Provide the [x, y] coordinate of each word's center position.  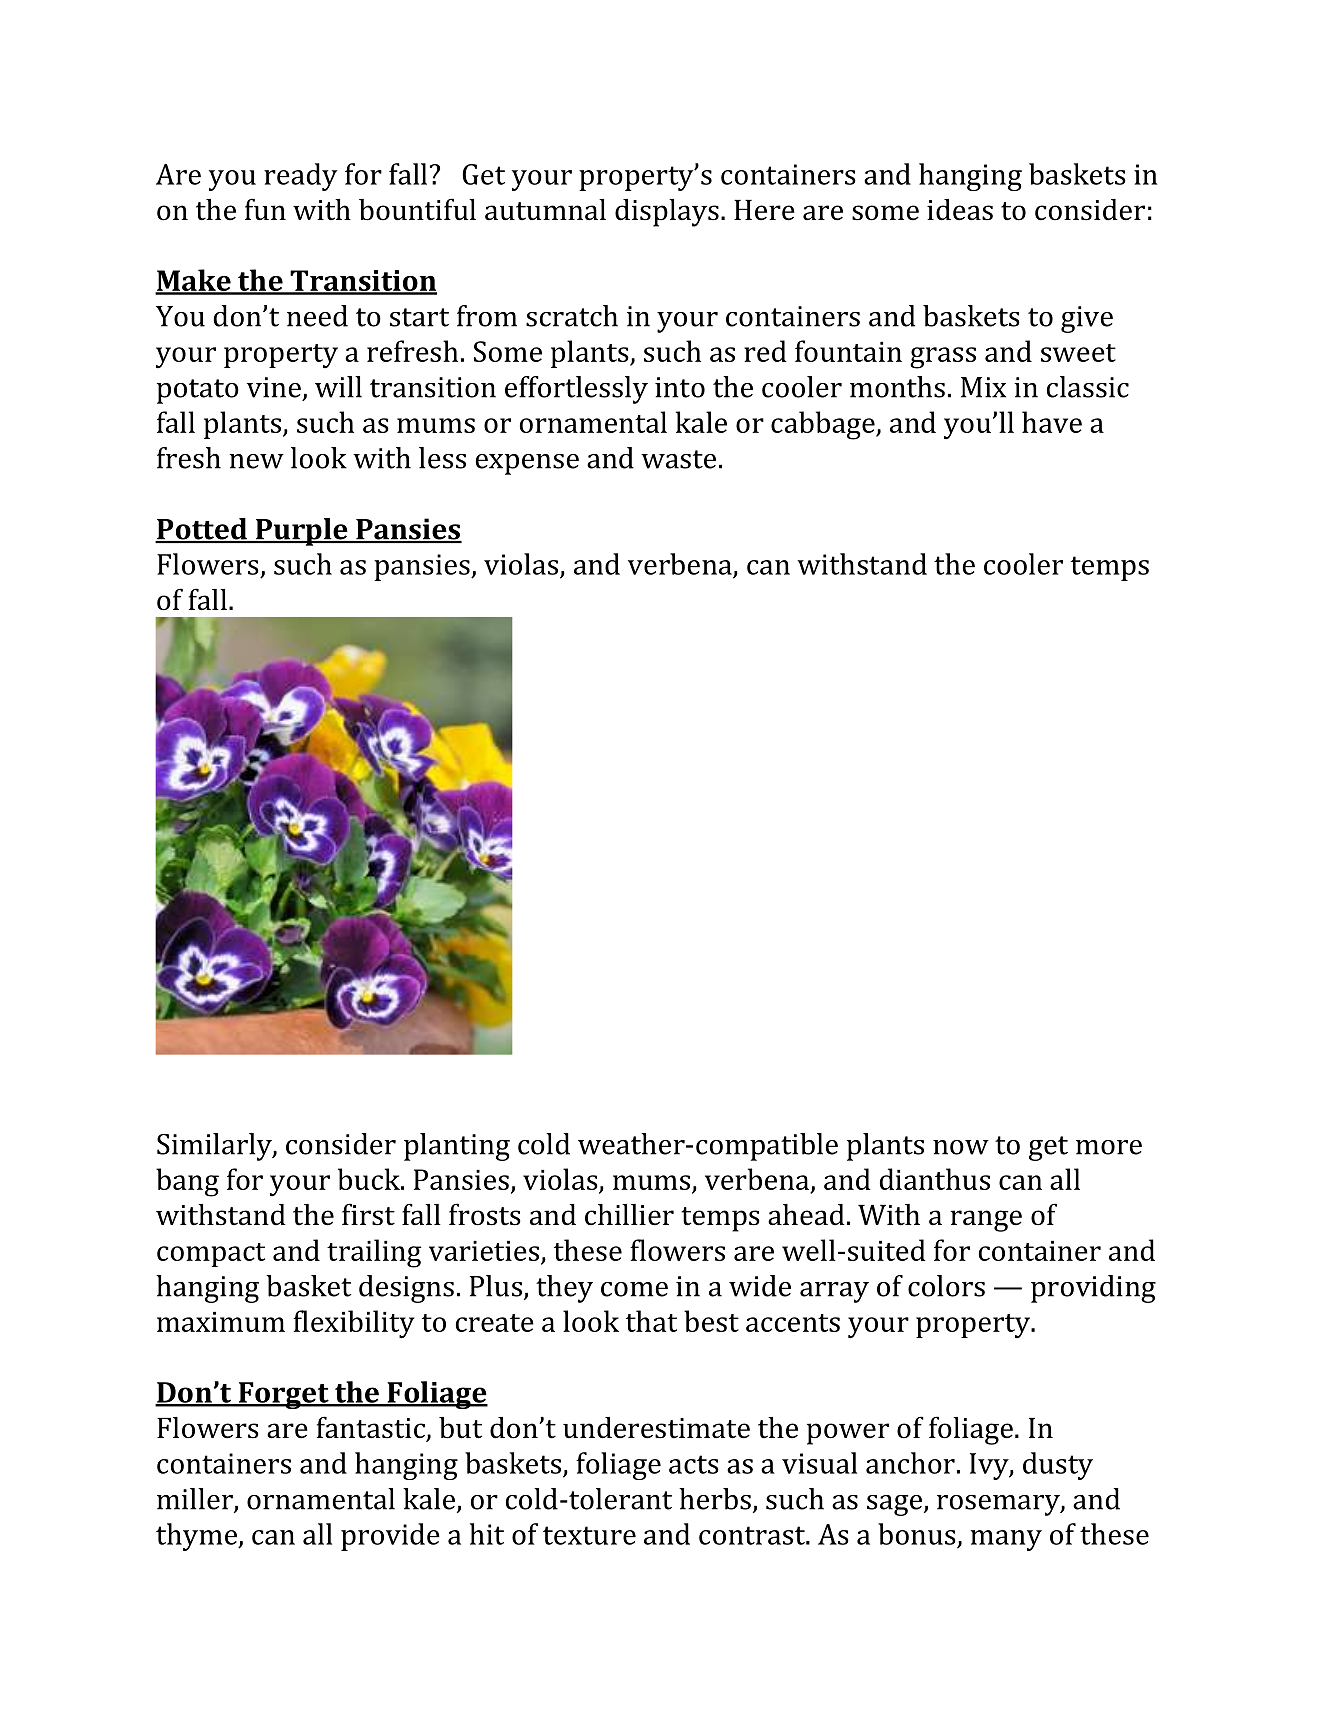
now [961, 1147]
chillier [629, 1215]
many [1006, 1540]
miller [196, 1500]
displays [667, 213]
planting [457, 1147]
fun [265, 209]
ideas [960, 210]
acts [694, 1464]
